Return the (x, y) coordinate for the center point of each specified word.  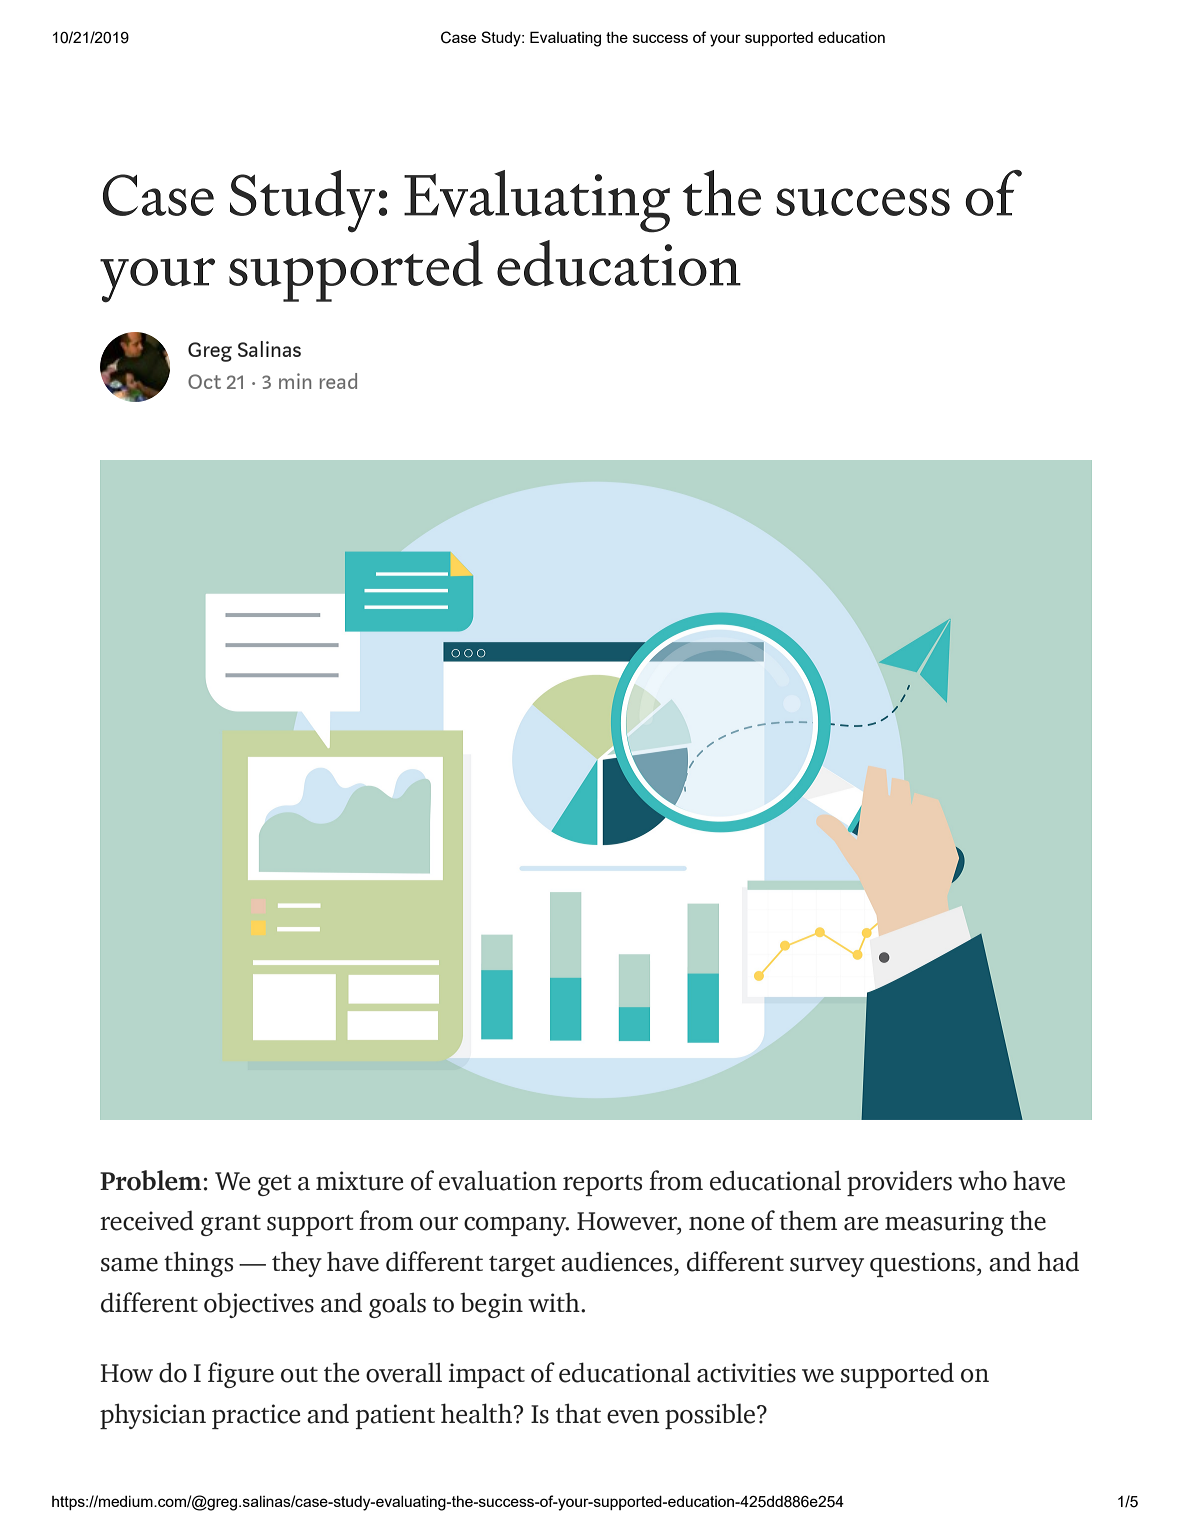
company (516, 1226)
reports (602, 1185)
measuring (944, 1223)
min (295, 381)
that (578, 1413)
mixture (359, 1181)
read (338, 381)
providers (899, 1183)
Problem (151, 1180)
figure (241, 1375)
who (982, 1180)
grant (231, 1225)
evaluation (498, 1180)
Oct (204, 381)
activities (746, 1373)
